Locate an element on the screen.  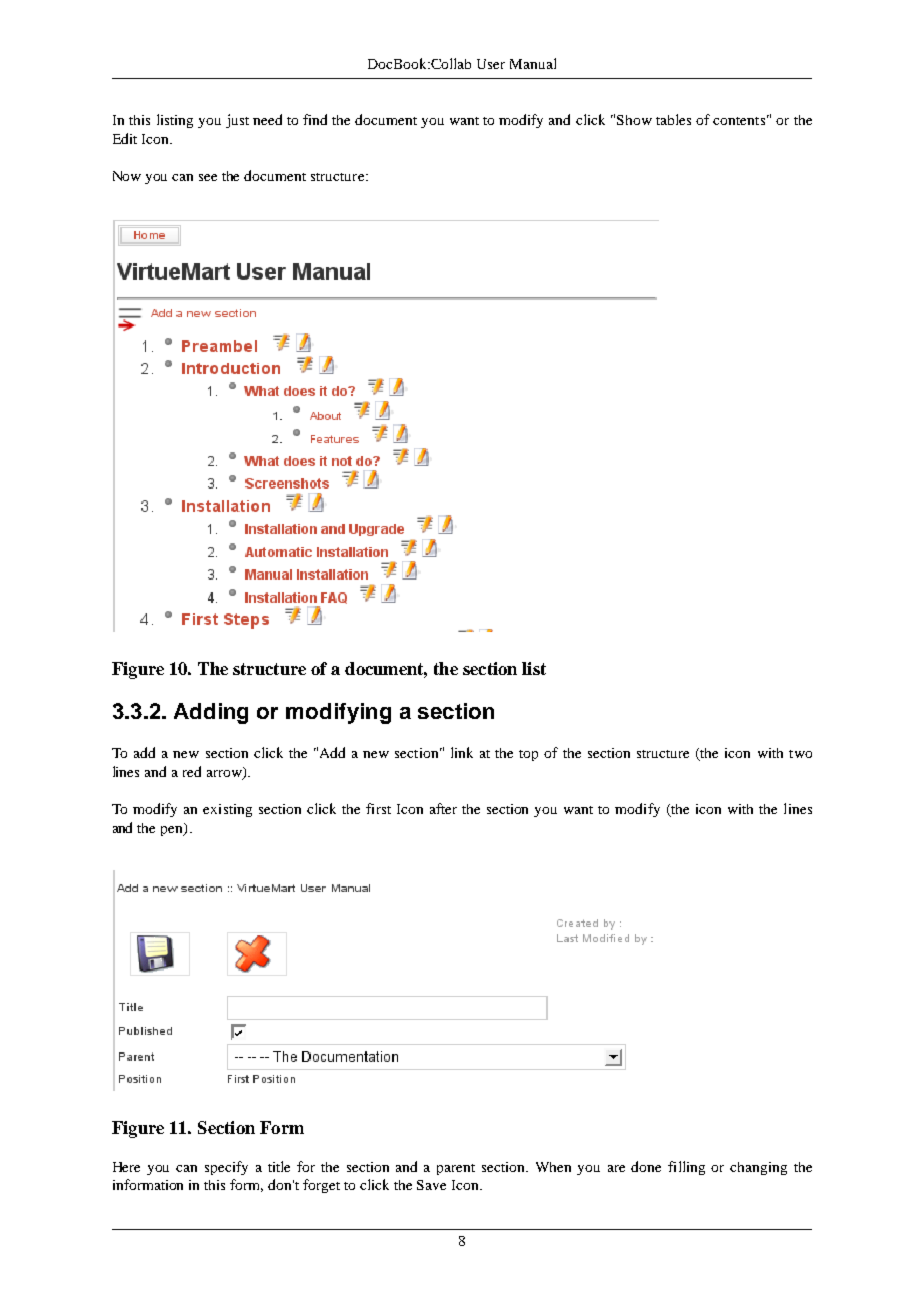
User is located at coordinates (491, 64).
